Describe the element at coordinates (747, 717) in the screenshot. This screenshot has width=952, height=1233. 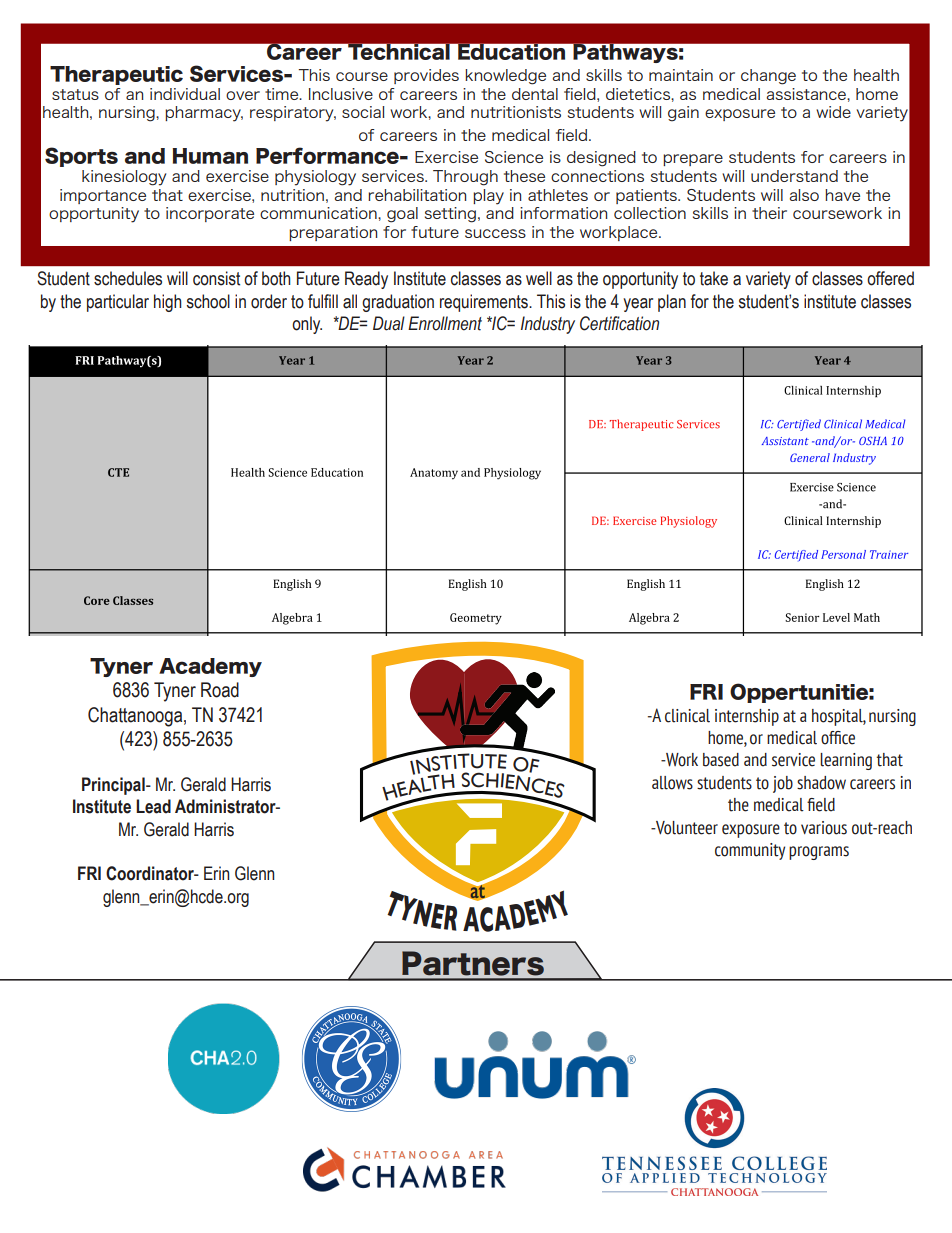
I see `internship` at that location.
